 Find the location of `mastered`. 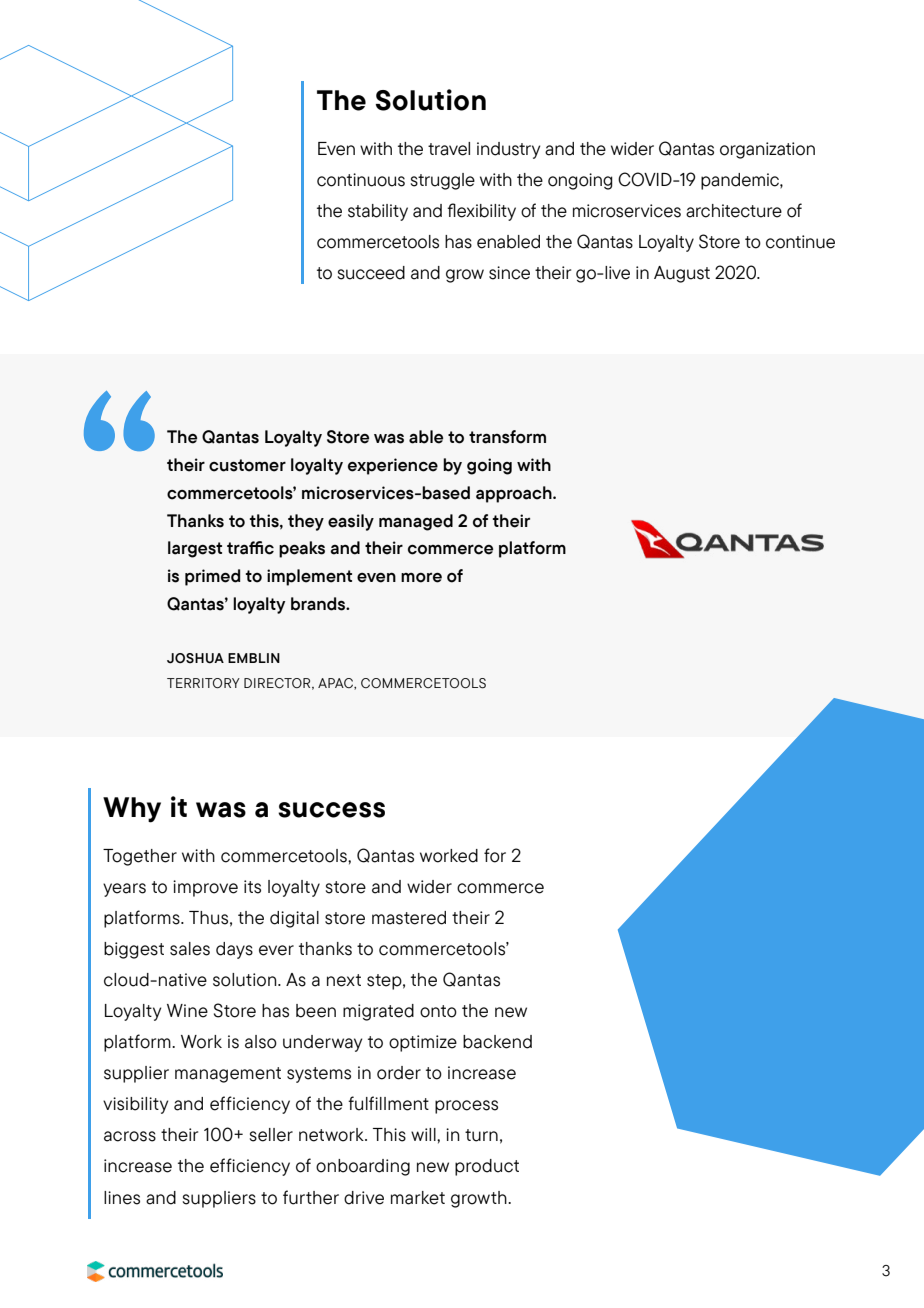

mastered is located at coordinates (409, 918).
